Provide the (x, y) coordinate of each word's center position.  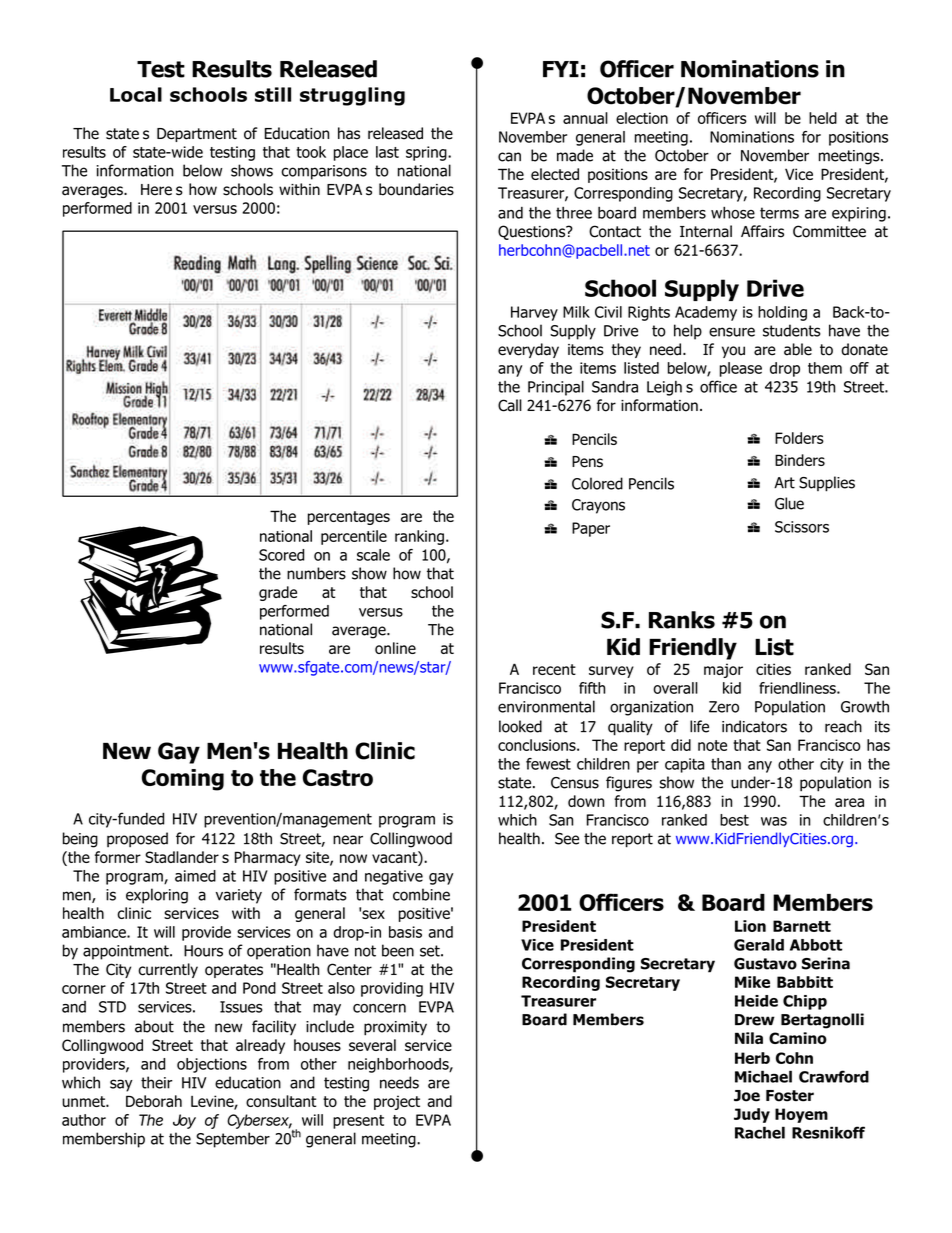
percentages (349, 518)
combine (421, 894)
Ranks (682, 620)
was (774, 821)
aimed (195, 876)
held (823, 118)
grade (278, 593)
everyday (528, 350)
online (395, 648)
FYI (561, 69)
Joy (184, 1121)
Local (136, 94)
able (798, 349)
